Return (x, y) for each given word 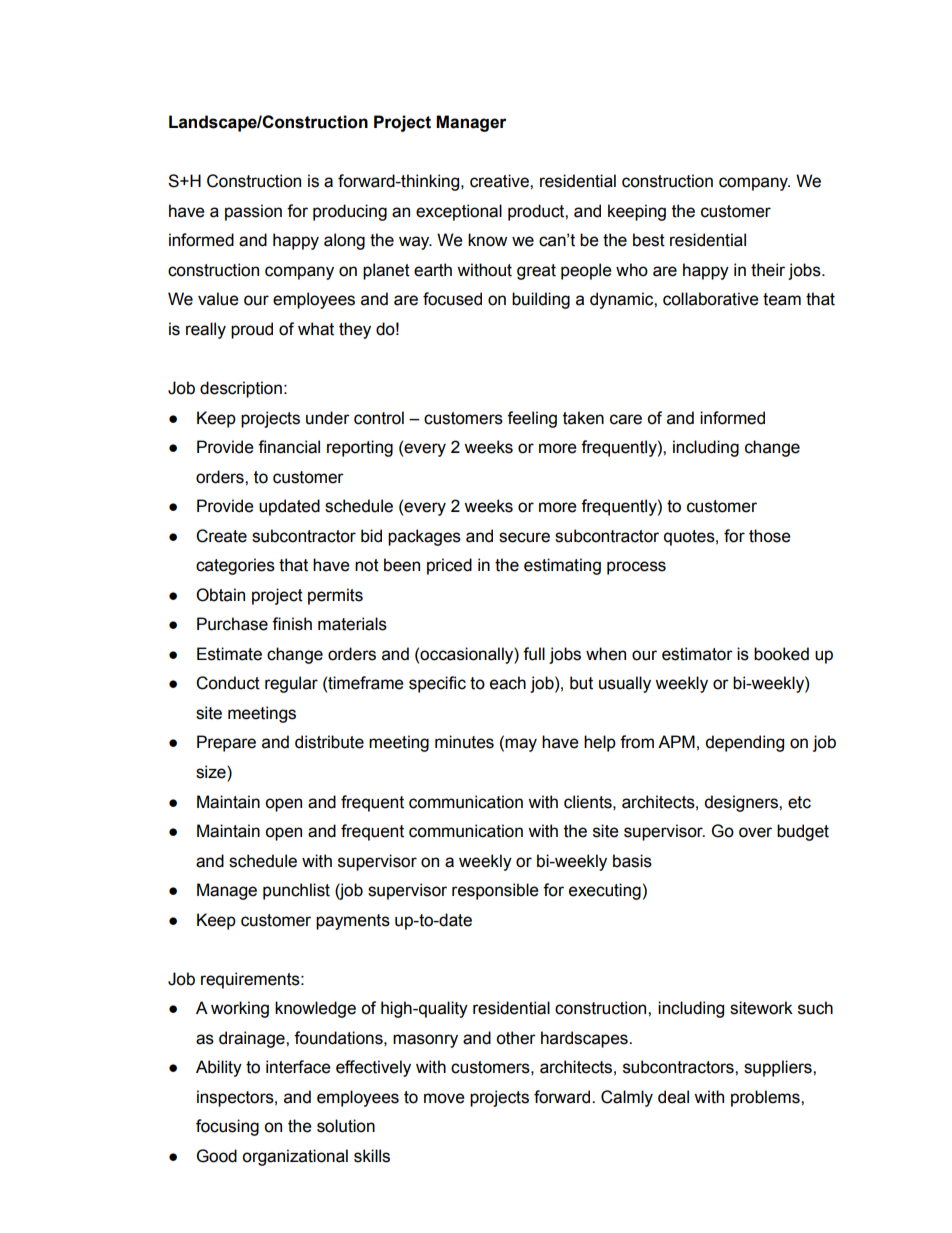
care (626, 419)
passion (253, 212)
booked (781, 654)
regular (291, 684)
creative (500, 181)
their (768, 270)
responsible (495, 891)
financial (289, 447)
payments (353, 922)
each (508, 683)
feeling (532, 419)
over (755, 832)
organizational (295, 1157)
